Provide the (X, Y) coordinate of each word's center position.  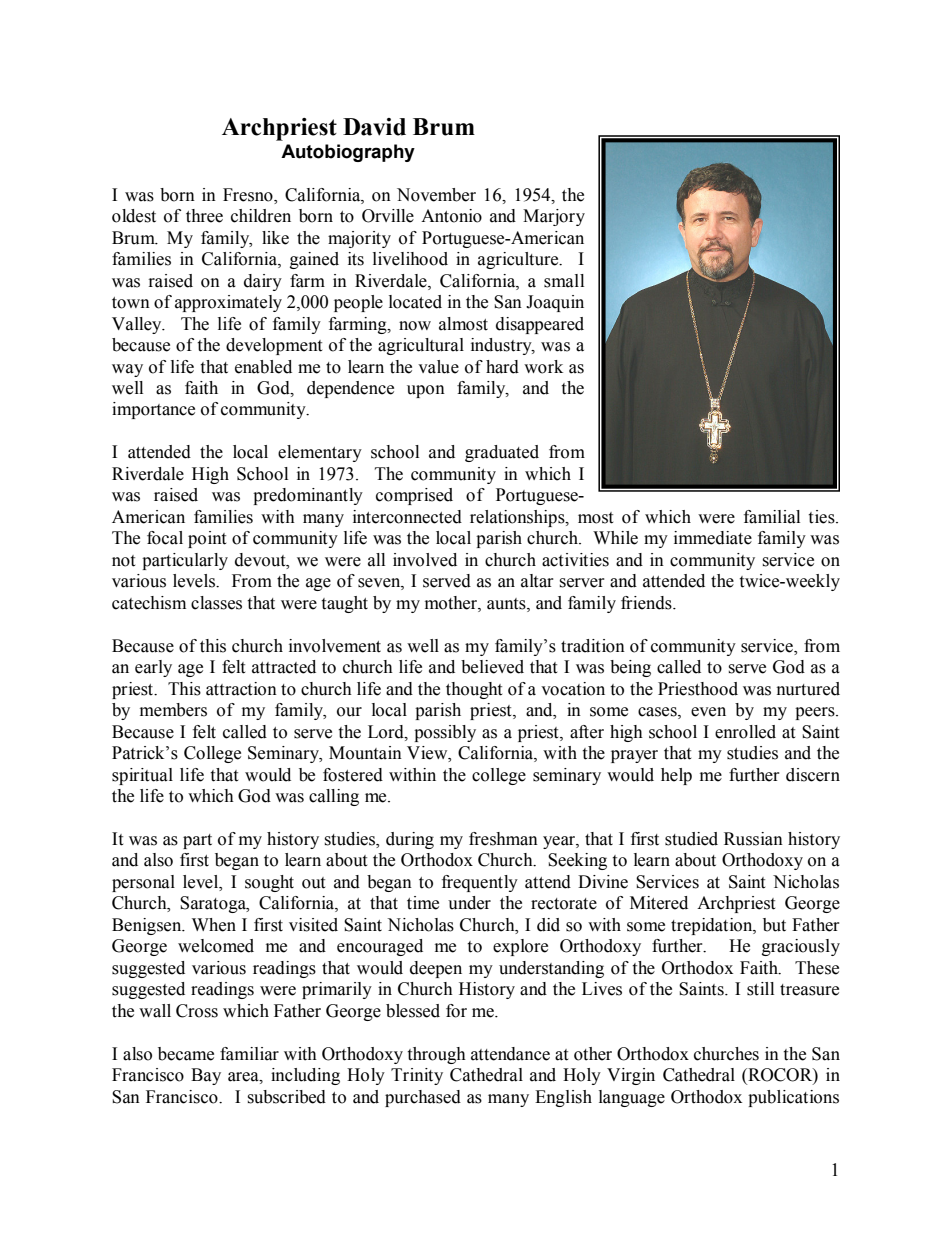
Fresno (249, 195)
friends (647, 603)
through (436, 1055)
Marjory (554, 217)
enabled (263, 367)
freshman (503, 839)
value (438, 367)
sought (269, 883)
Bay (206, 1076)
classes (216, 603)
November (436, 195)
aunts (507, 604)
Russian (753, 839)
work (543, 367)
